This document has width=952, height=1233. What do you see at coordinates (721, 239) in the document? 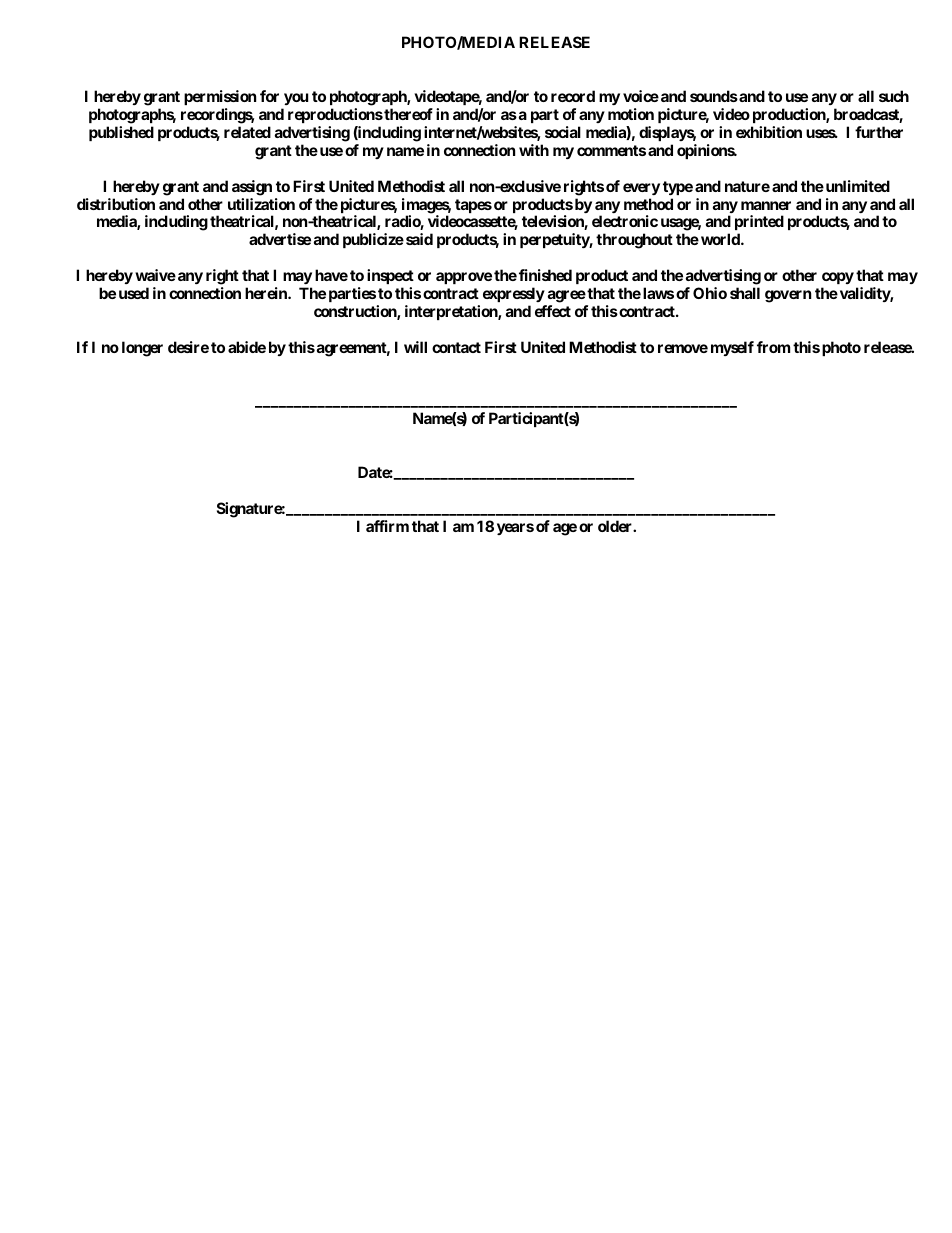
I see `world` at bounding box center [721, 239].
